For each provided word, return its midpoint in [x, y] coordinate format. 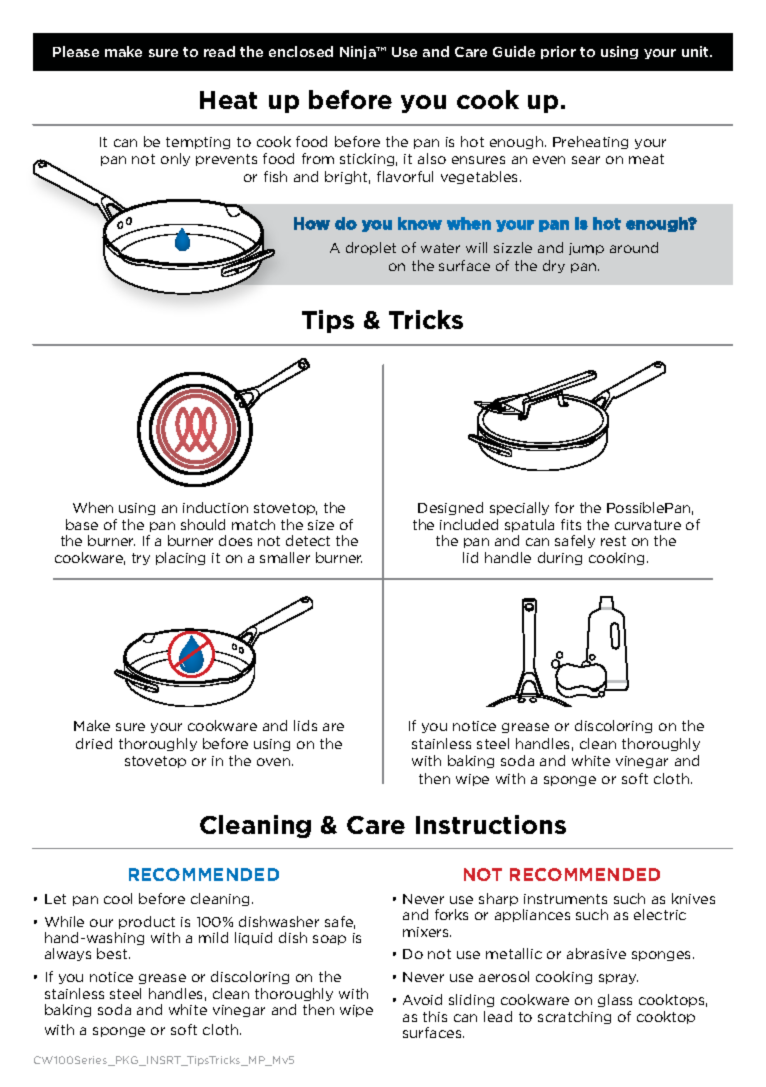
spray [618, 979]
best [113, 953]
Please [76, 51]
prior [558, 52]
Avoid [422, 999]
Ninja [359, 52]
